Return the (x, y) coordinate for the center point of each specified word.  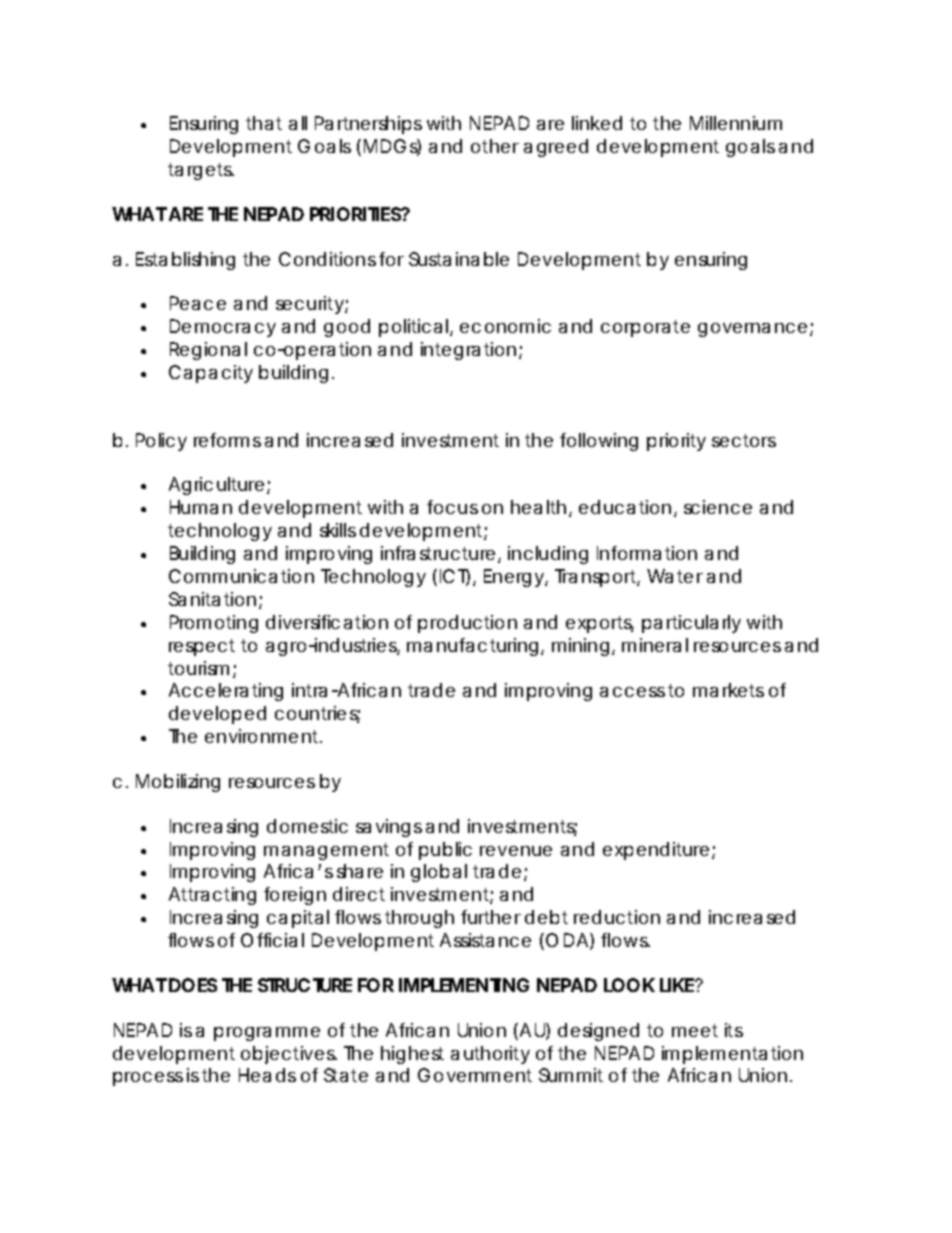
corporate (645, 328)
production (467, 624)
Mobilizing (178, 783)
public (445, 851)
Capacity (211, 374)
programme (267, 1034)
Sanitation (212, 599)
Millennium (736, 123)
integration (468, 351)
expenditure (656, 851)
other (495, 146)
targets (201, 171)
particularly (691, 624)
